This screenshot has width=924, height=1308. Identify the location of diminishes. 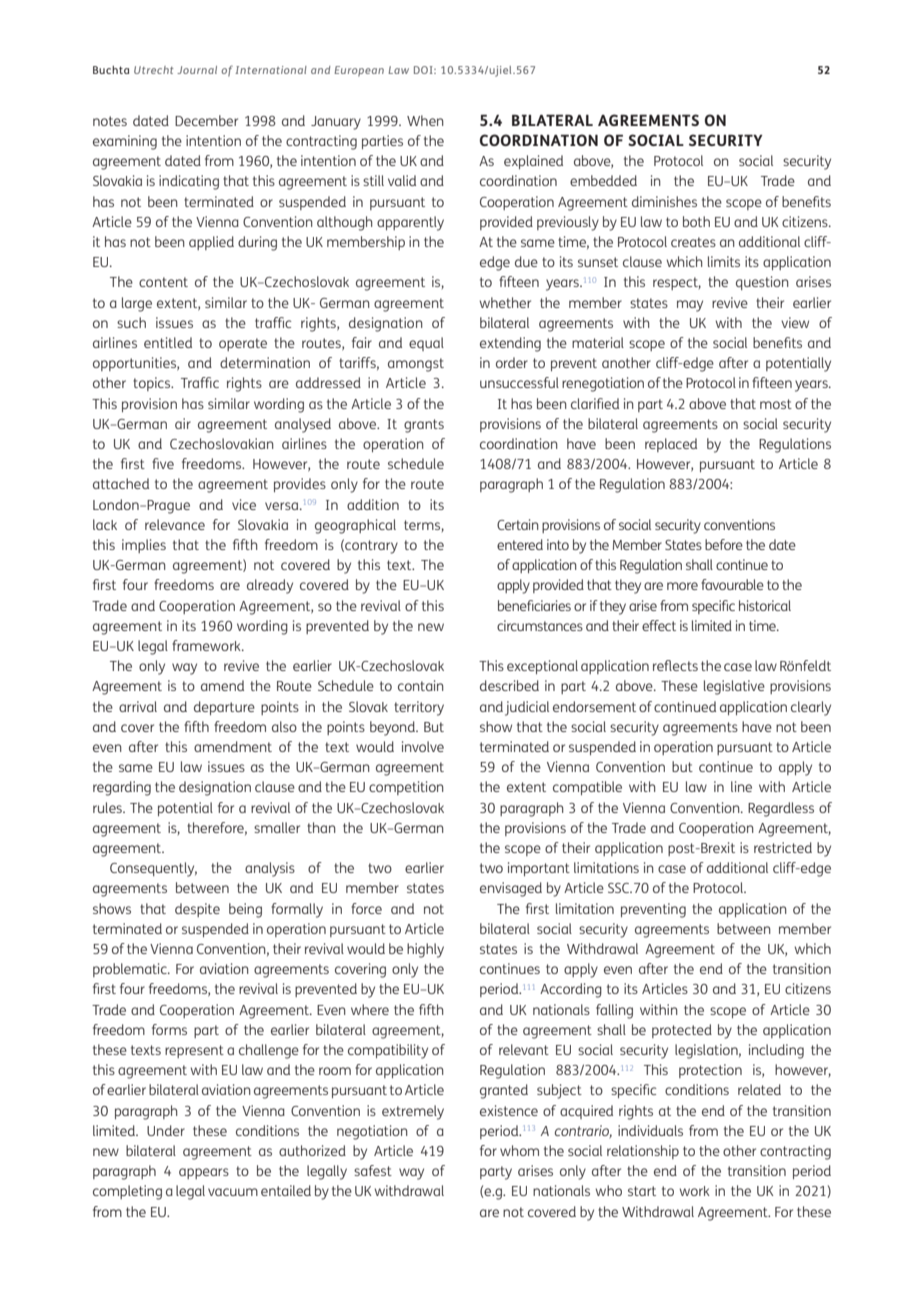
(664, 201).
